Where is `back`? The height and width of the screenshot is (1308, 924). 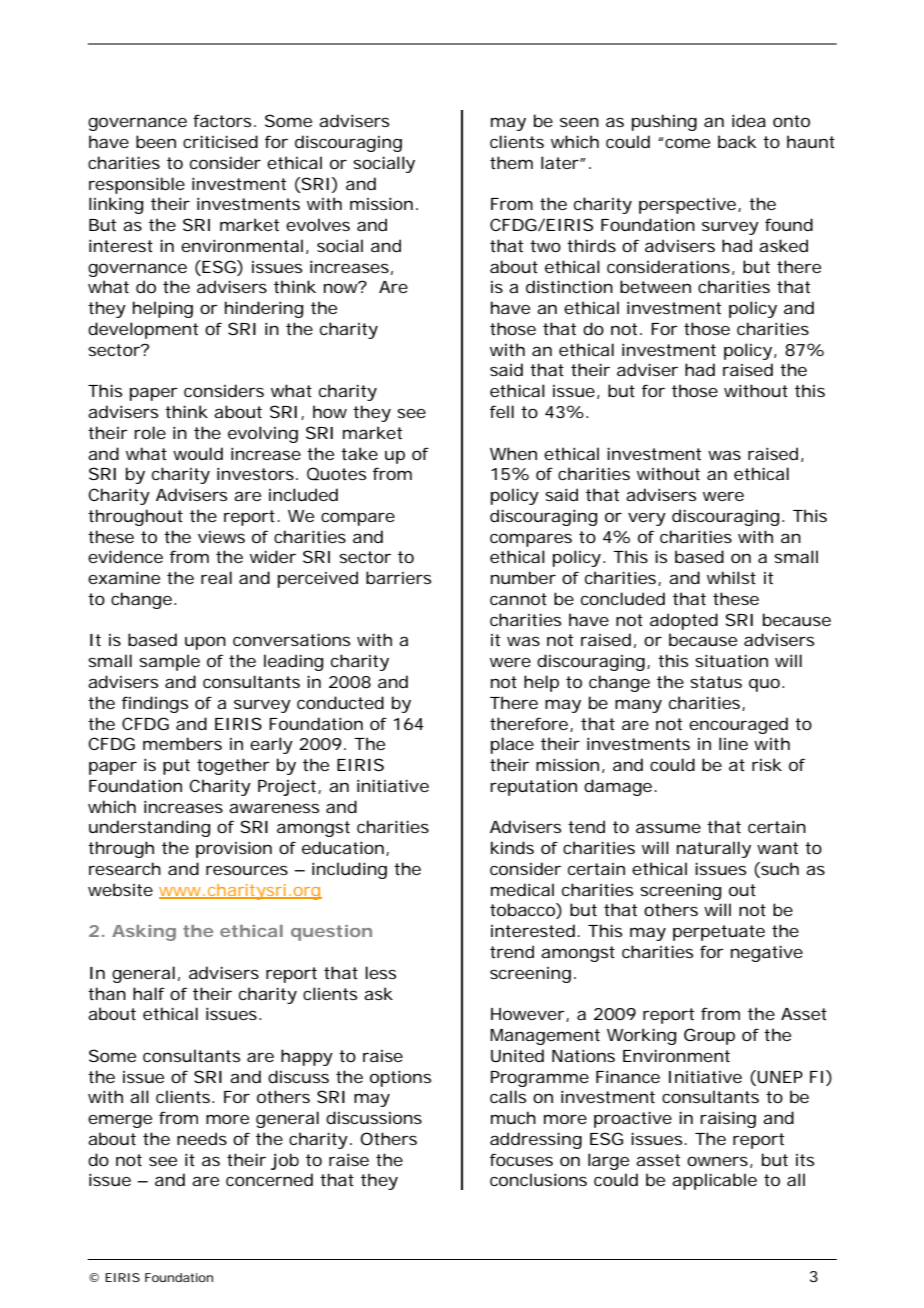 back is located at coordinates (737, 141).
